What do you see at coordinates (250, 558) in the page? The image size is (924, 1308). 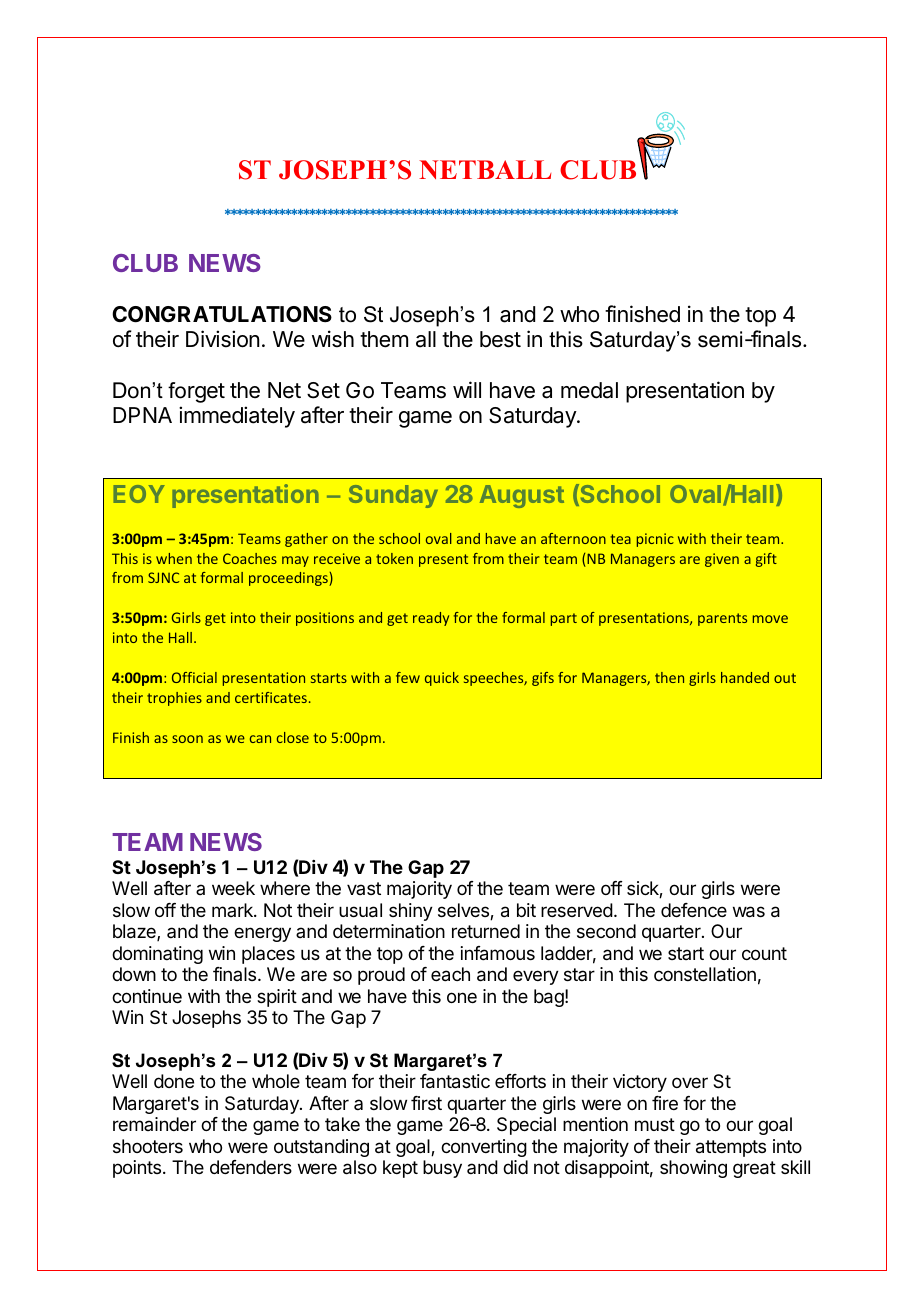 I see `Coaches` at bounding box center [250, 558].
